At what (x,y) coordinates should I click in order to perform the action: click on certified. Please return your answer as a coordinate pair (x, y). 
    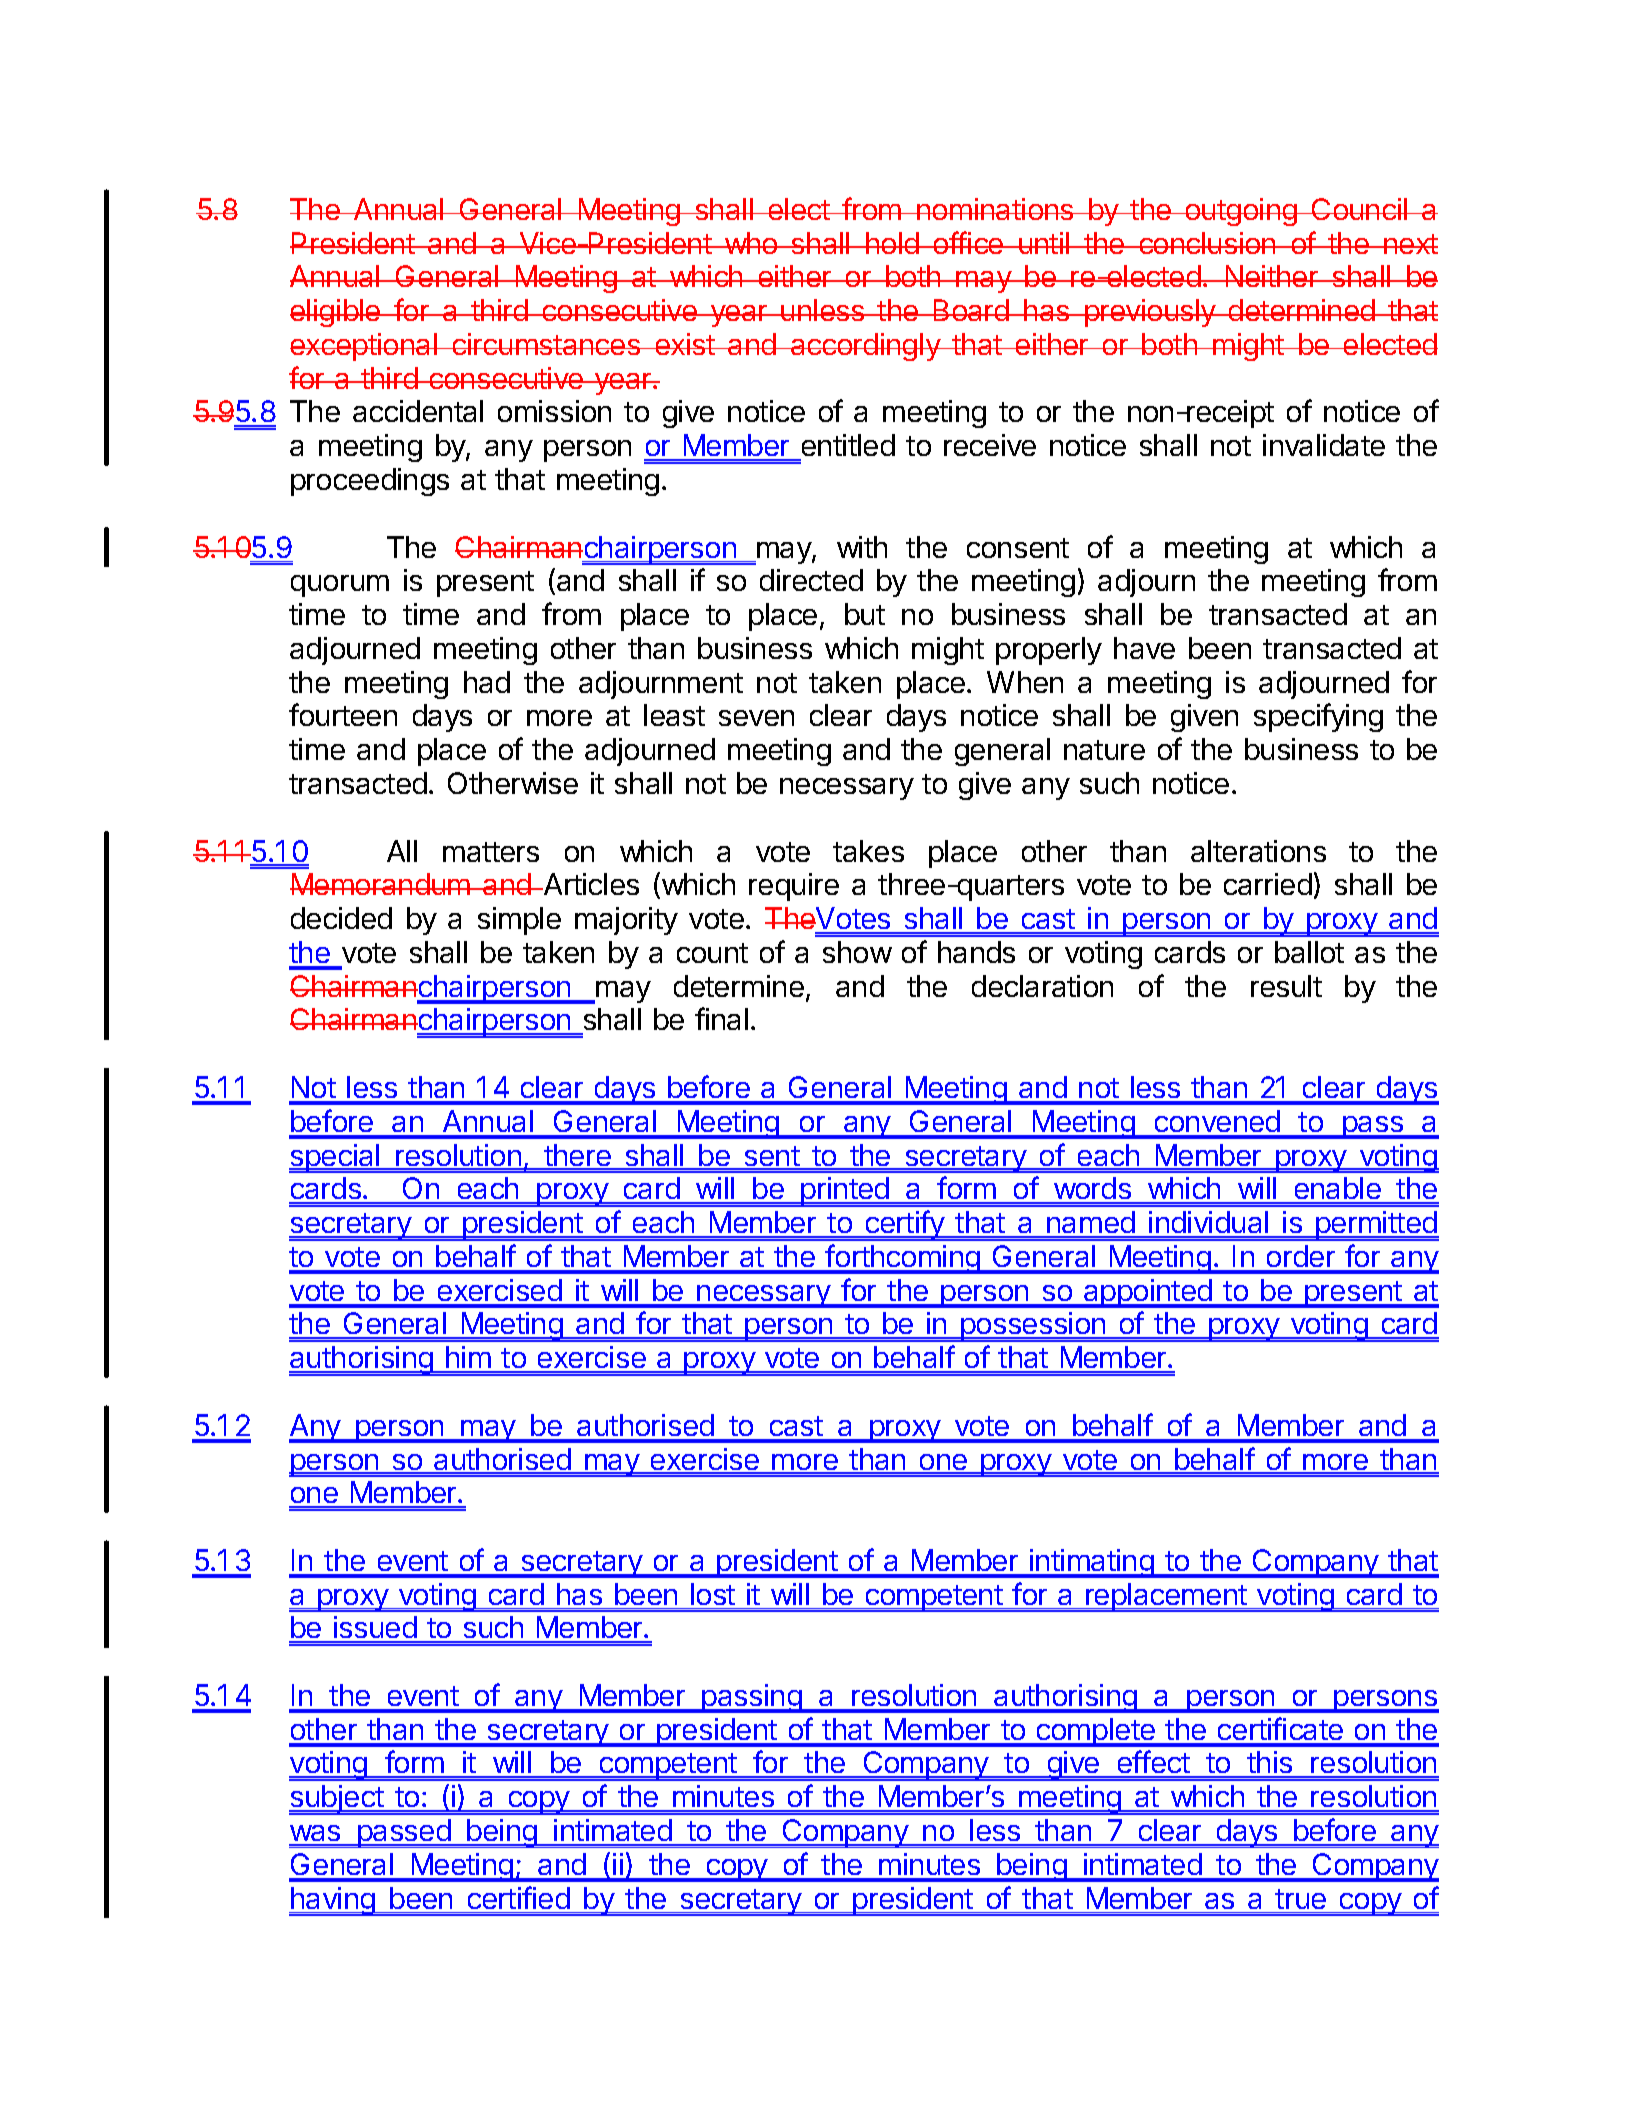
    Looking at the image, I should click on (519, 1897).
